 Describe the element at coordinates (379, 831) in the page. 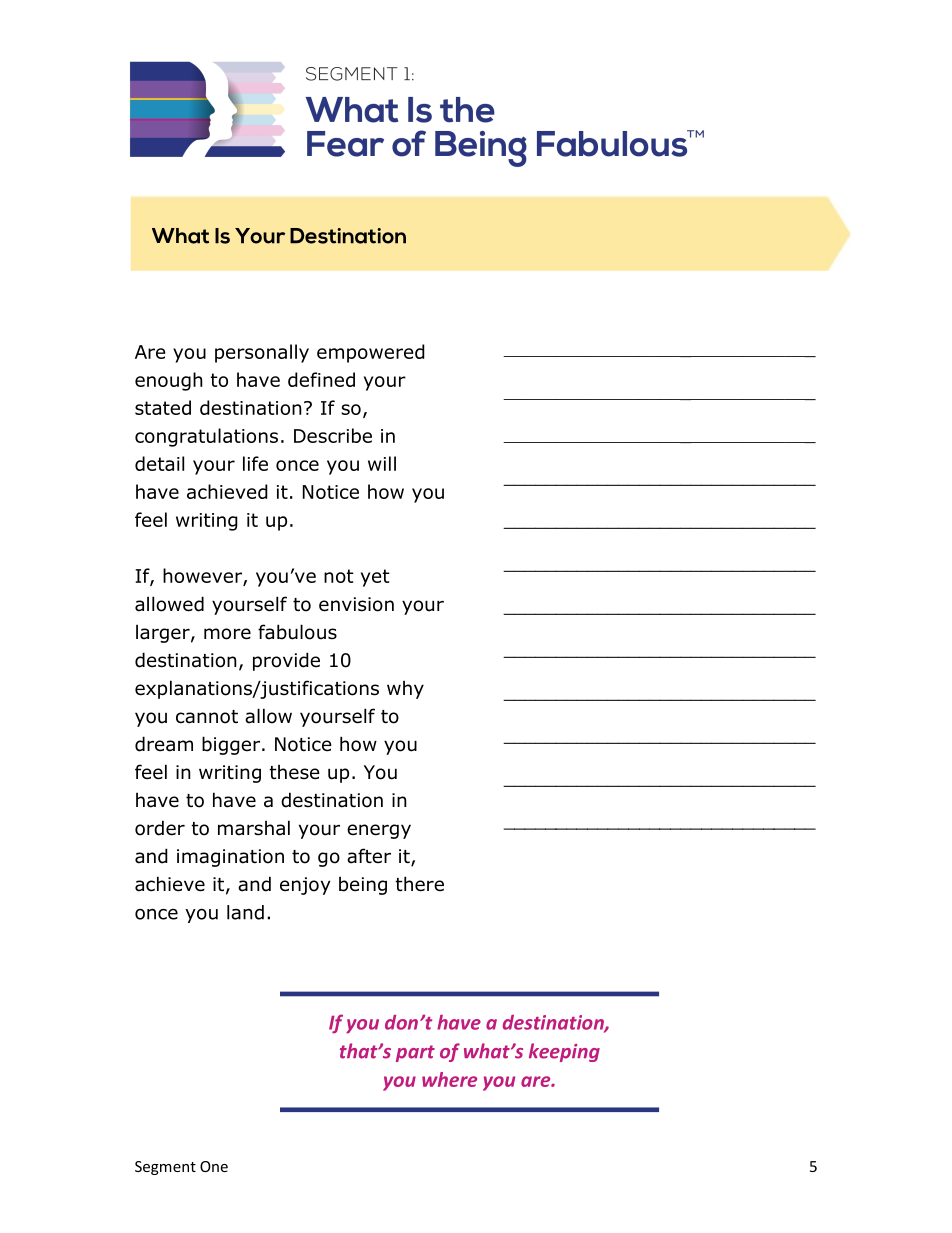

I see `energy` at that location.
